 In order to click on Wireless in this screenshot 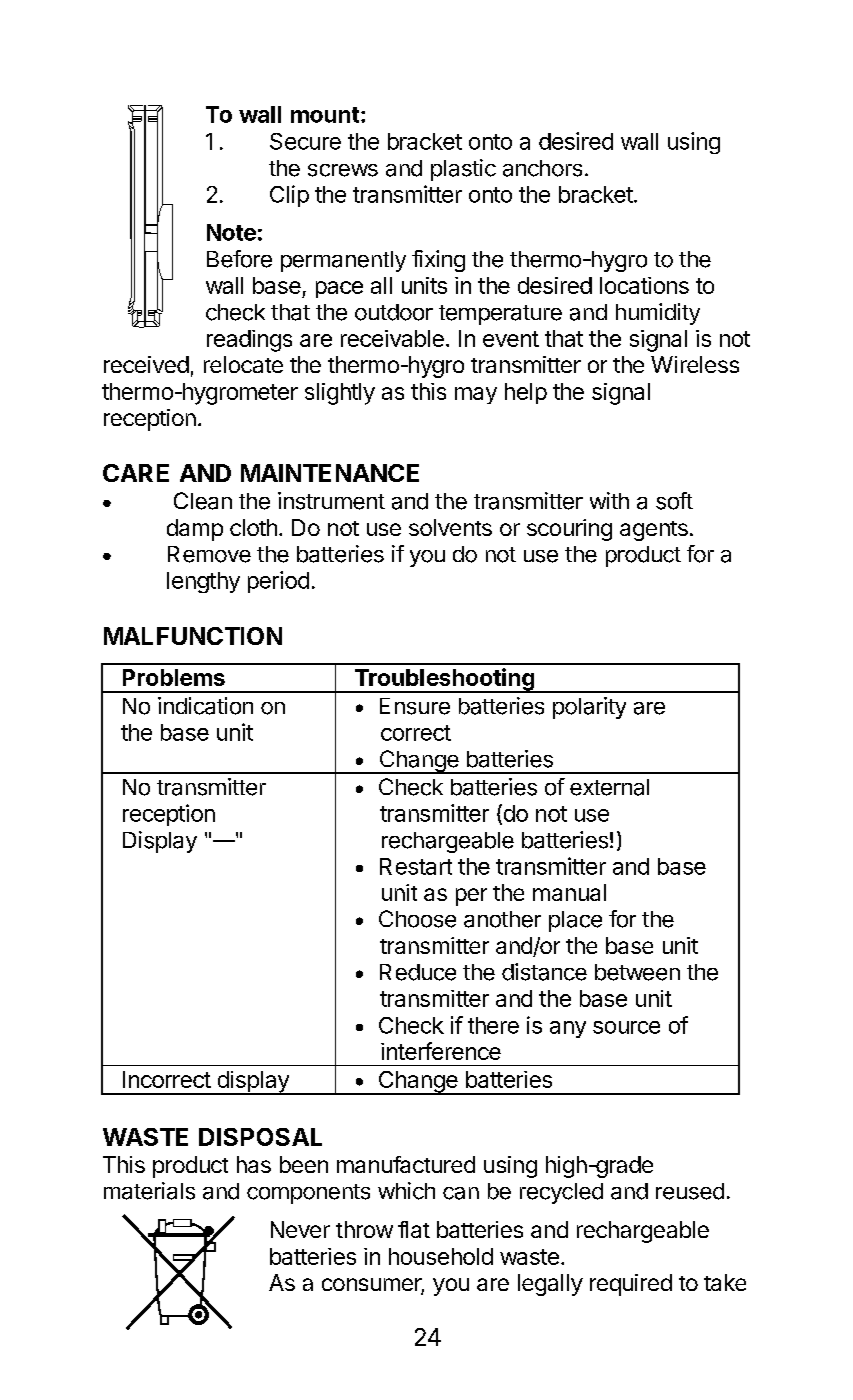, I will do `click(695, 364)`.
